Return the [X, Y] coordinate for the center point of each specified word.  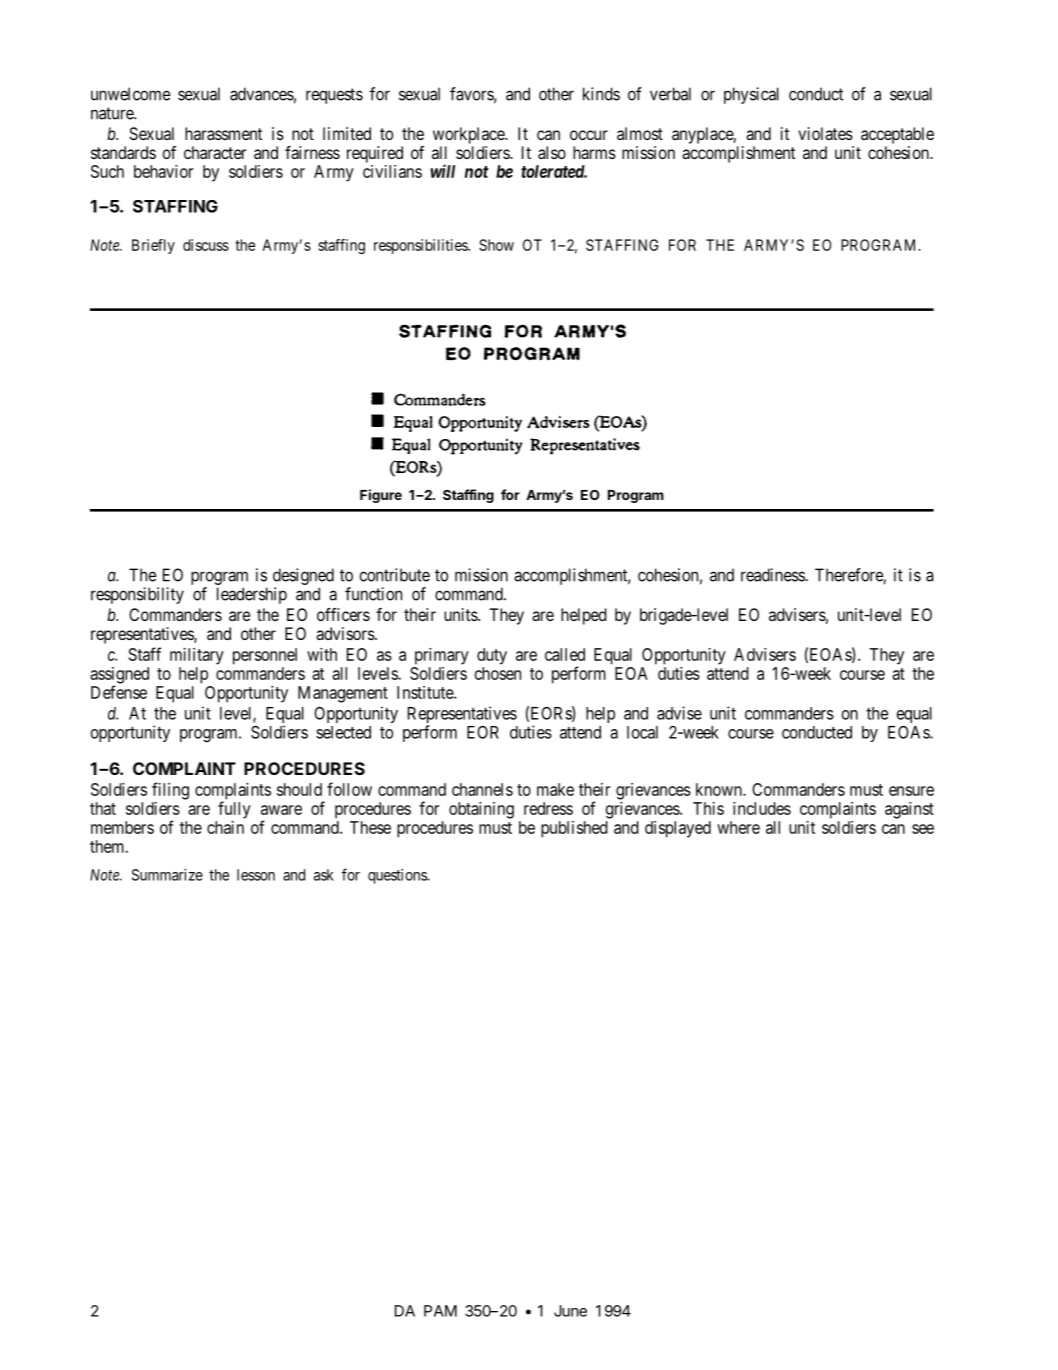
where [738, 827]
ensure [911, 791]
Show [496, 245]
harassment [223, 133]
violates [825, 133]
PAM [440, 1311]
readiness [773, 575]
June [570, 1311]
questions [398, 876]
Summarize [167, 875]
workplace [469, 135]
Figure [381, 496]
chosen [498, 673]
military [197, 656]
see [923, 829]
